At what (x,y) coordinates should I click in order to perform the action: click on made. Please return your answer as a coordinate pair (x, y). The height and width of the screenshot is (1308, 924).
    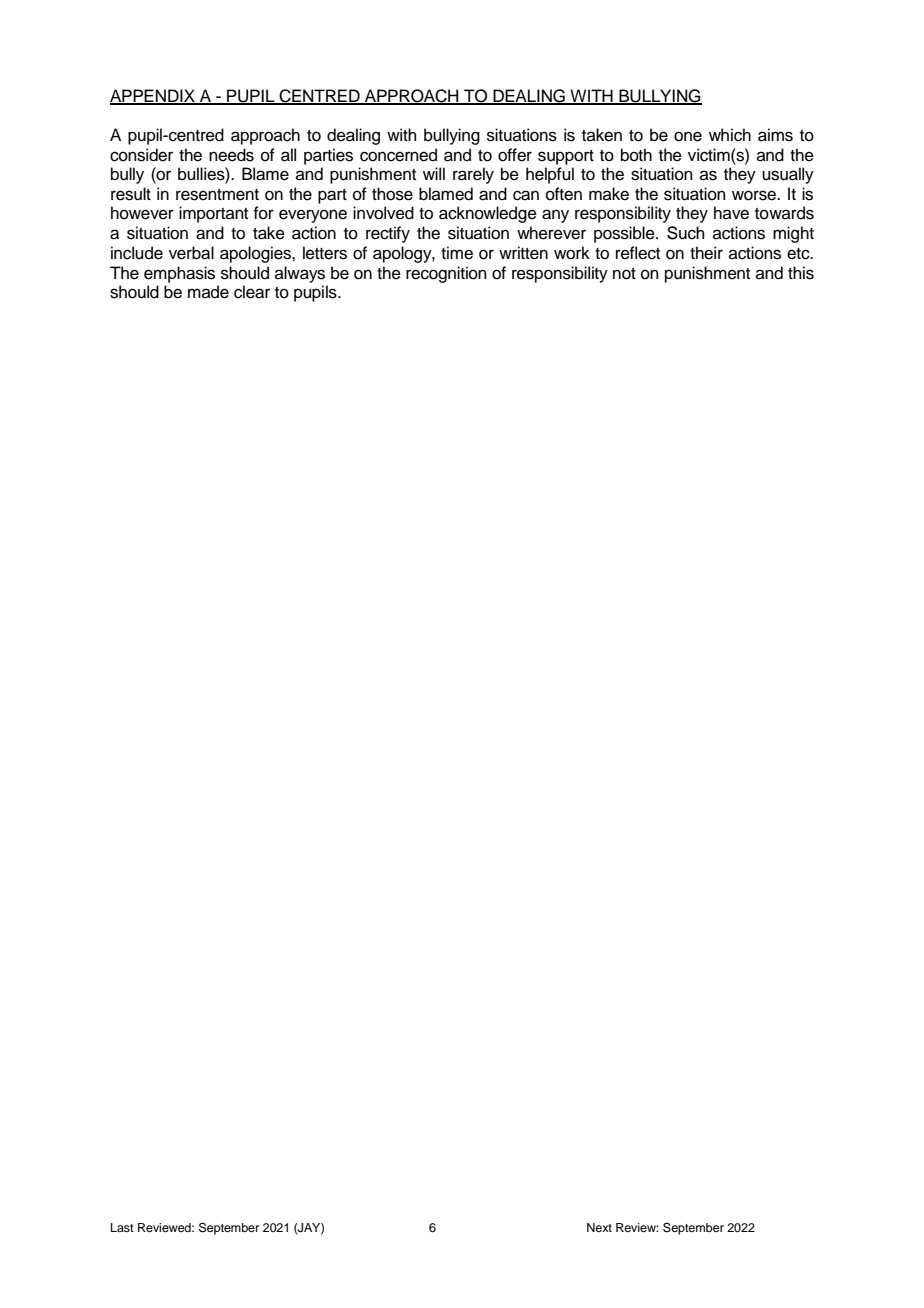
    Looking at the image, I should click on (208, 292).
